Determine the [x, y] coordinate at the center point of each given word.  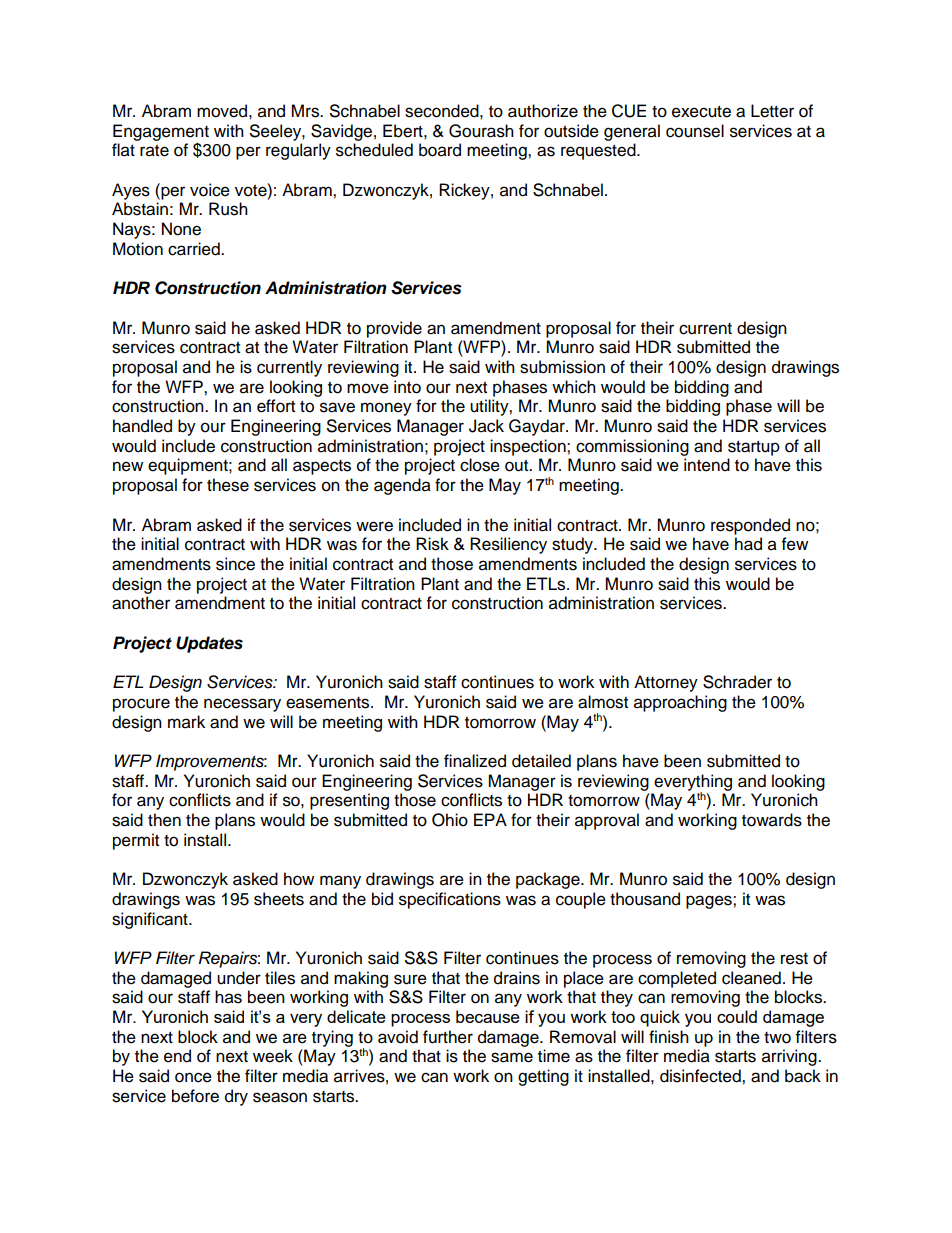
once [193, 1077]
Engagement [161, 133]
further [448, 1037]
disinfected [701, 1076]
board [440, 150]
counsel [695, 131]
